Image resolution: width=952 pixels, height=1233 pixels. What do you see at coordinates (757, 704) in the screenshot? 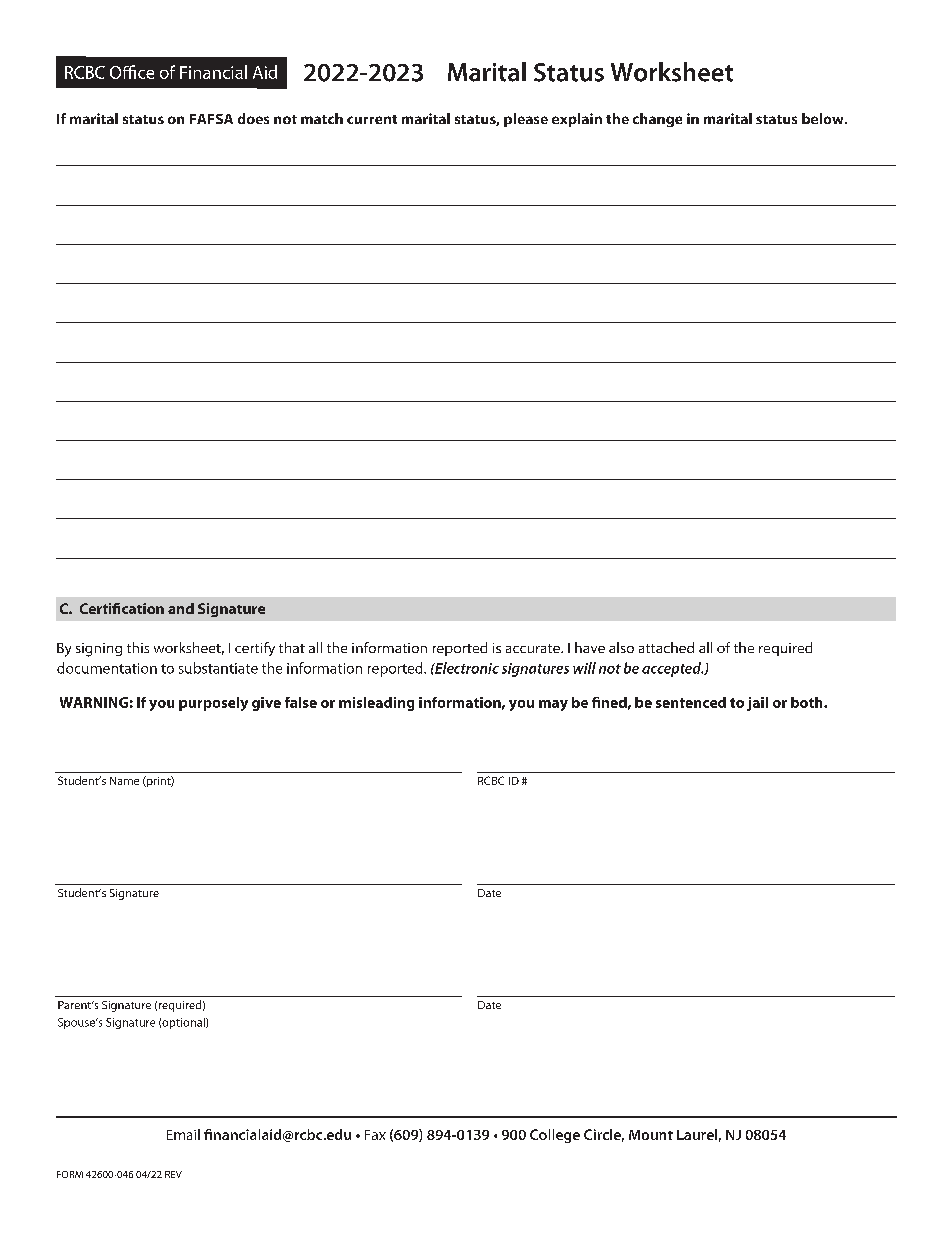
I see `jail` at bounding box center [757, 704].
